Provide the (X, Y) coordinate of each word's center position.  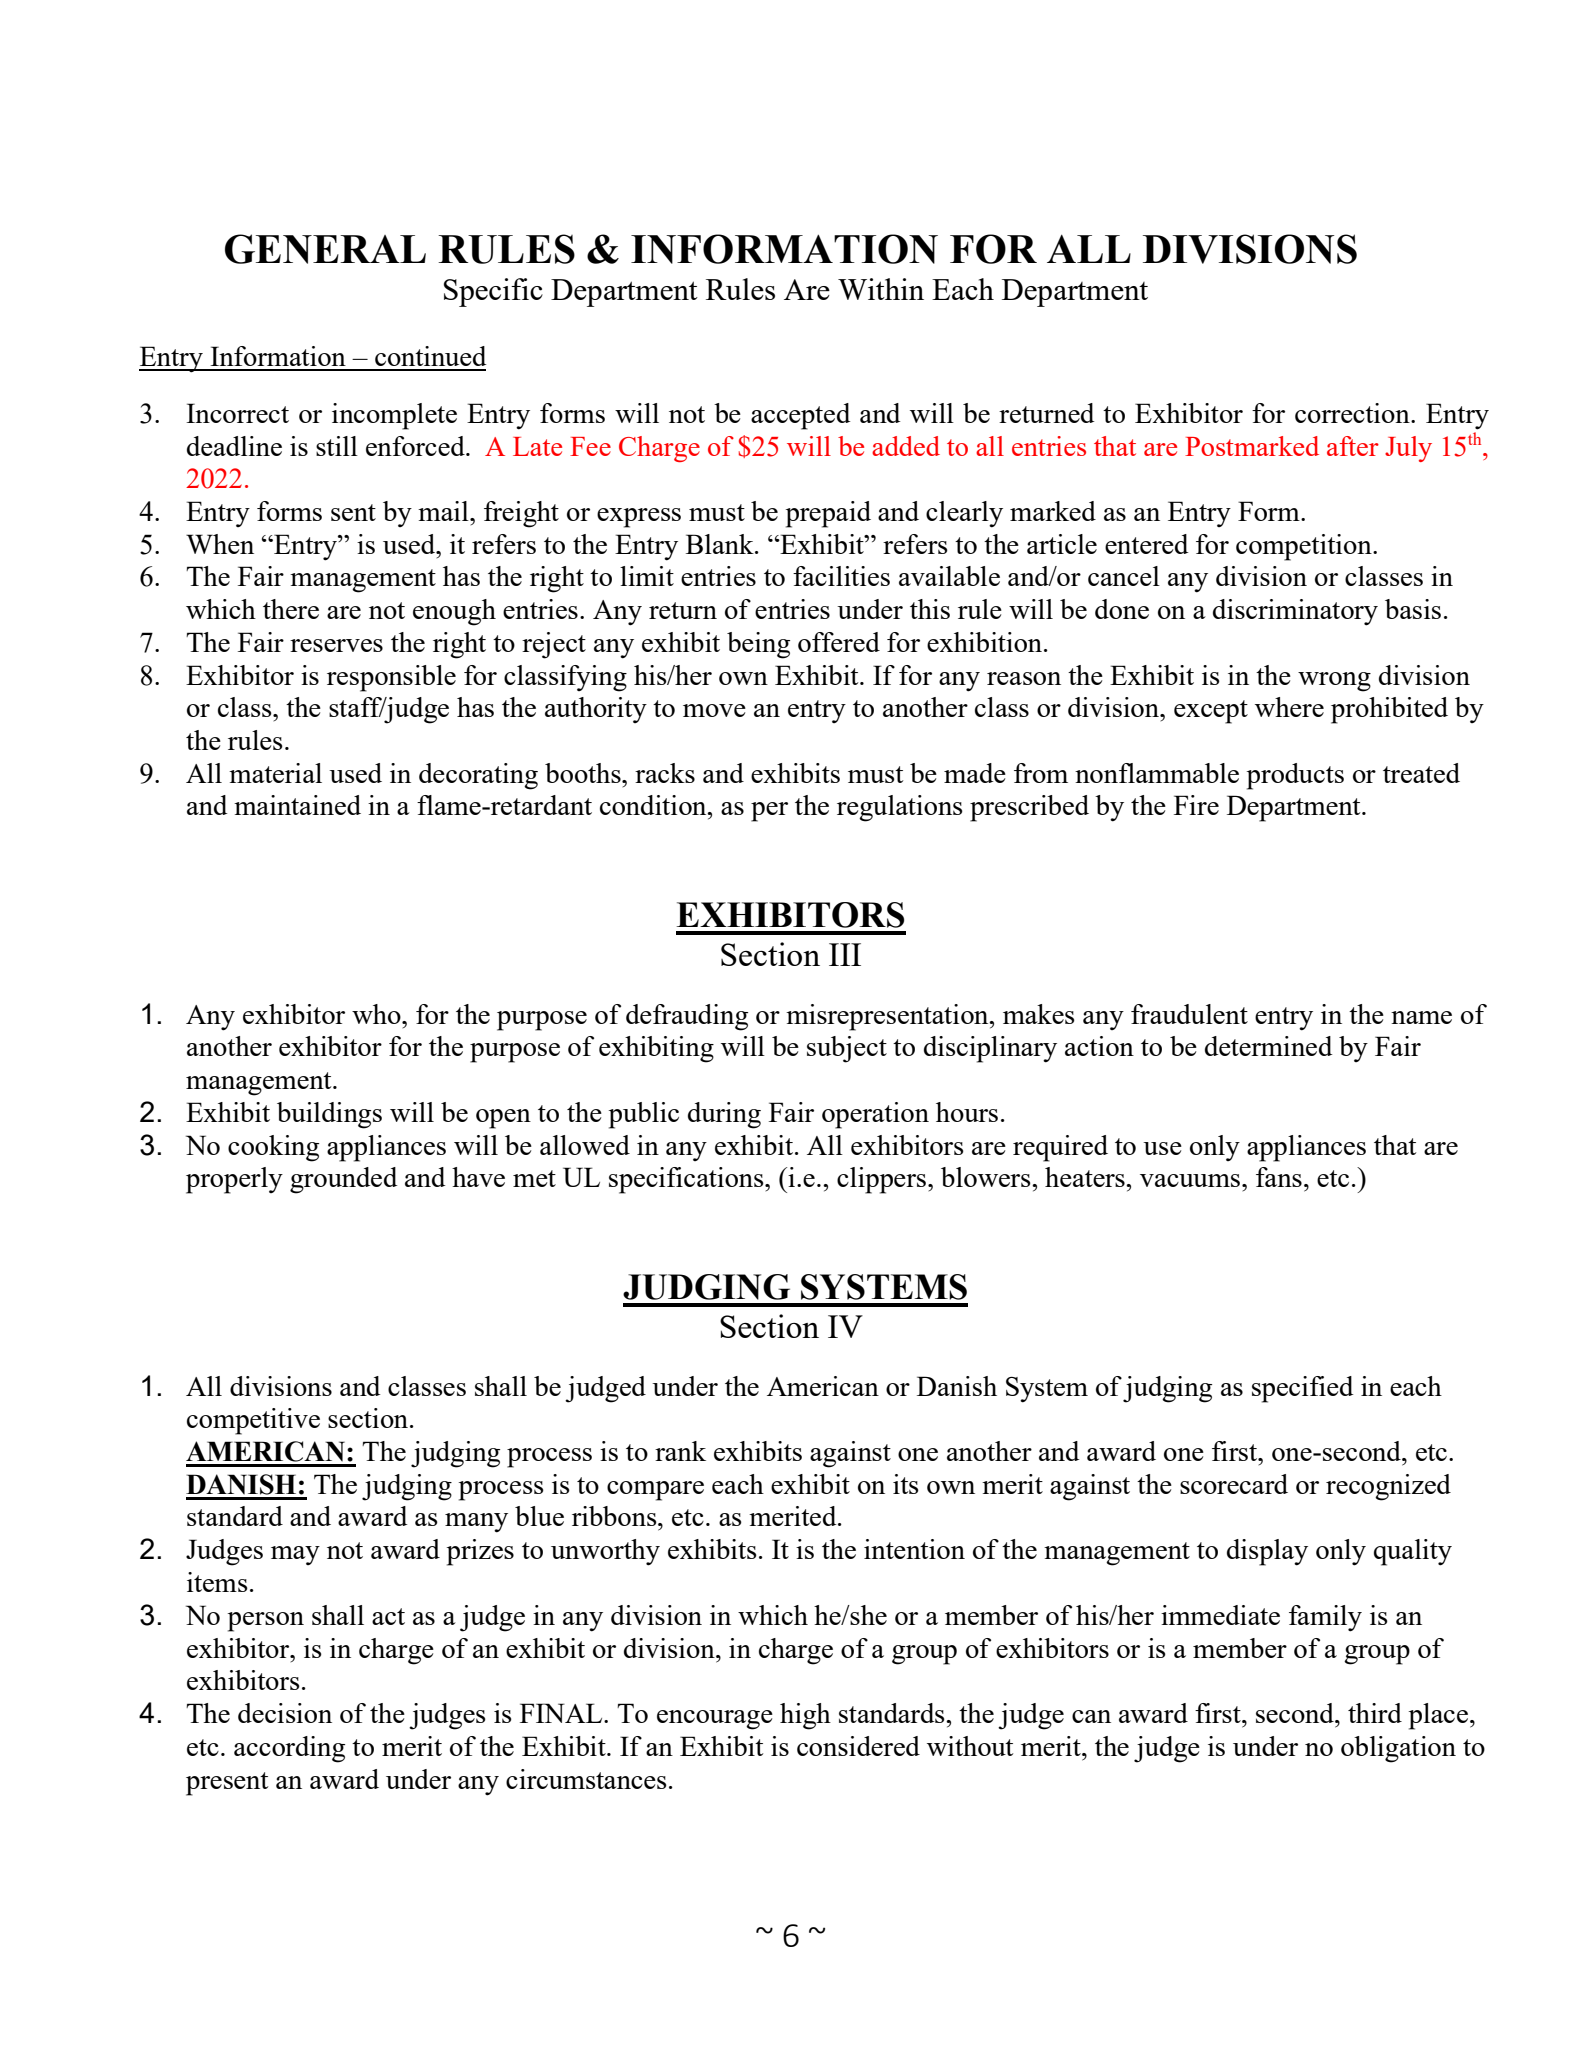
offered (839, 642)
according (289, 1749)
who (377, 1014)
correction (1353, 413)
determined (1269, 1046)
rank (680, 1451)
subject (847, 1049)
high (805, 1716)
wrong (1334, 682)
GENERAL (325, 249)
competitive (253, 1421)
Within (881, 289)
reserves (336, 645)
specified (1303, 1389)
